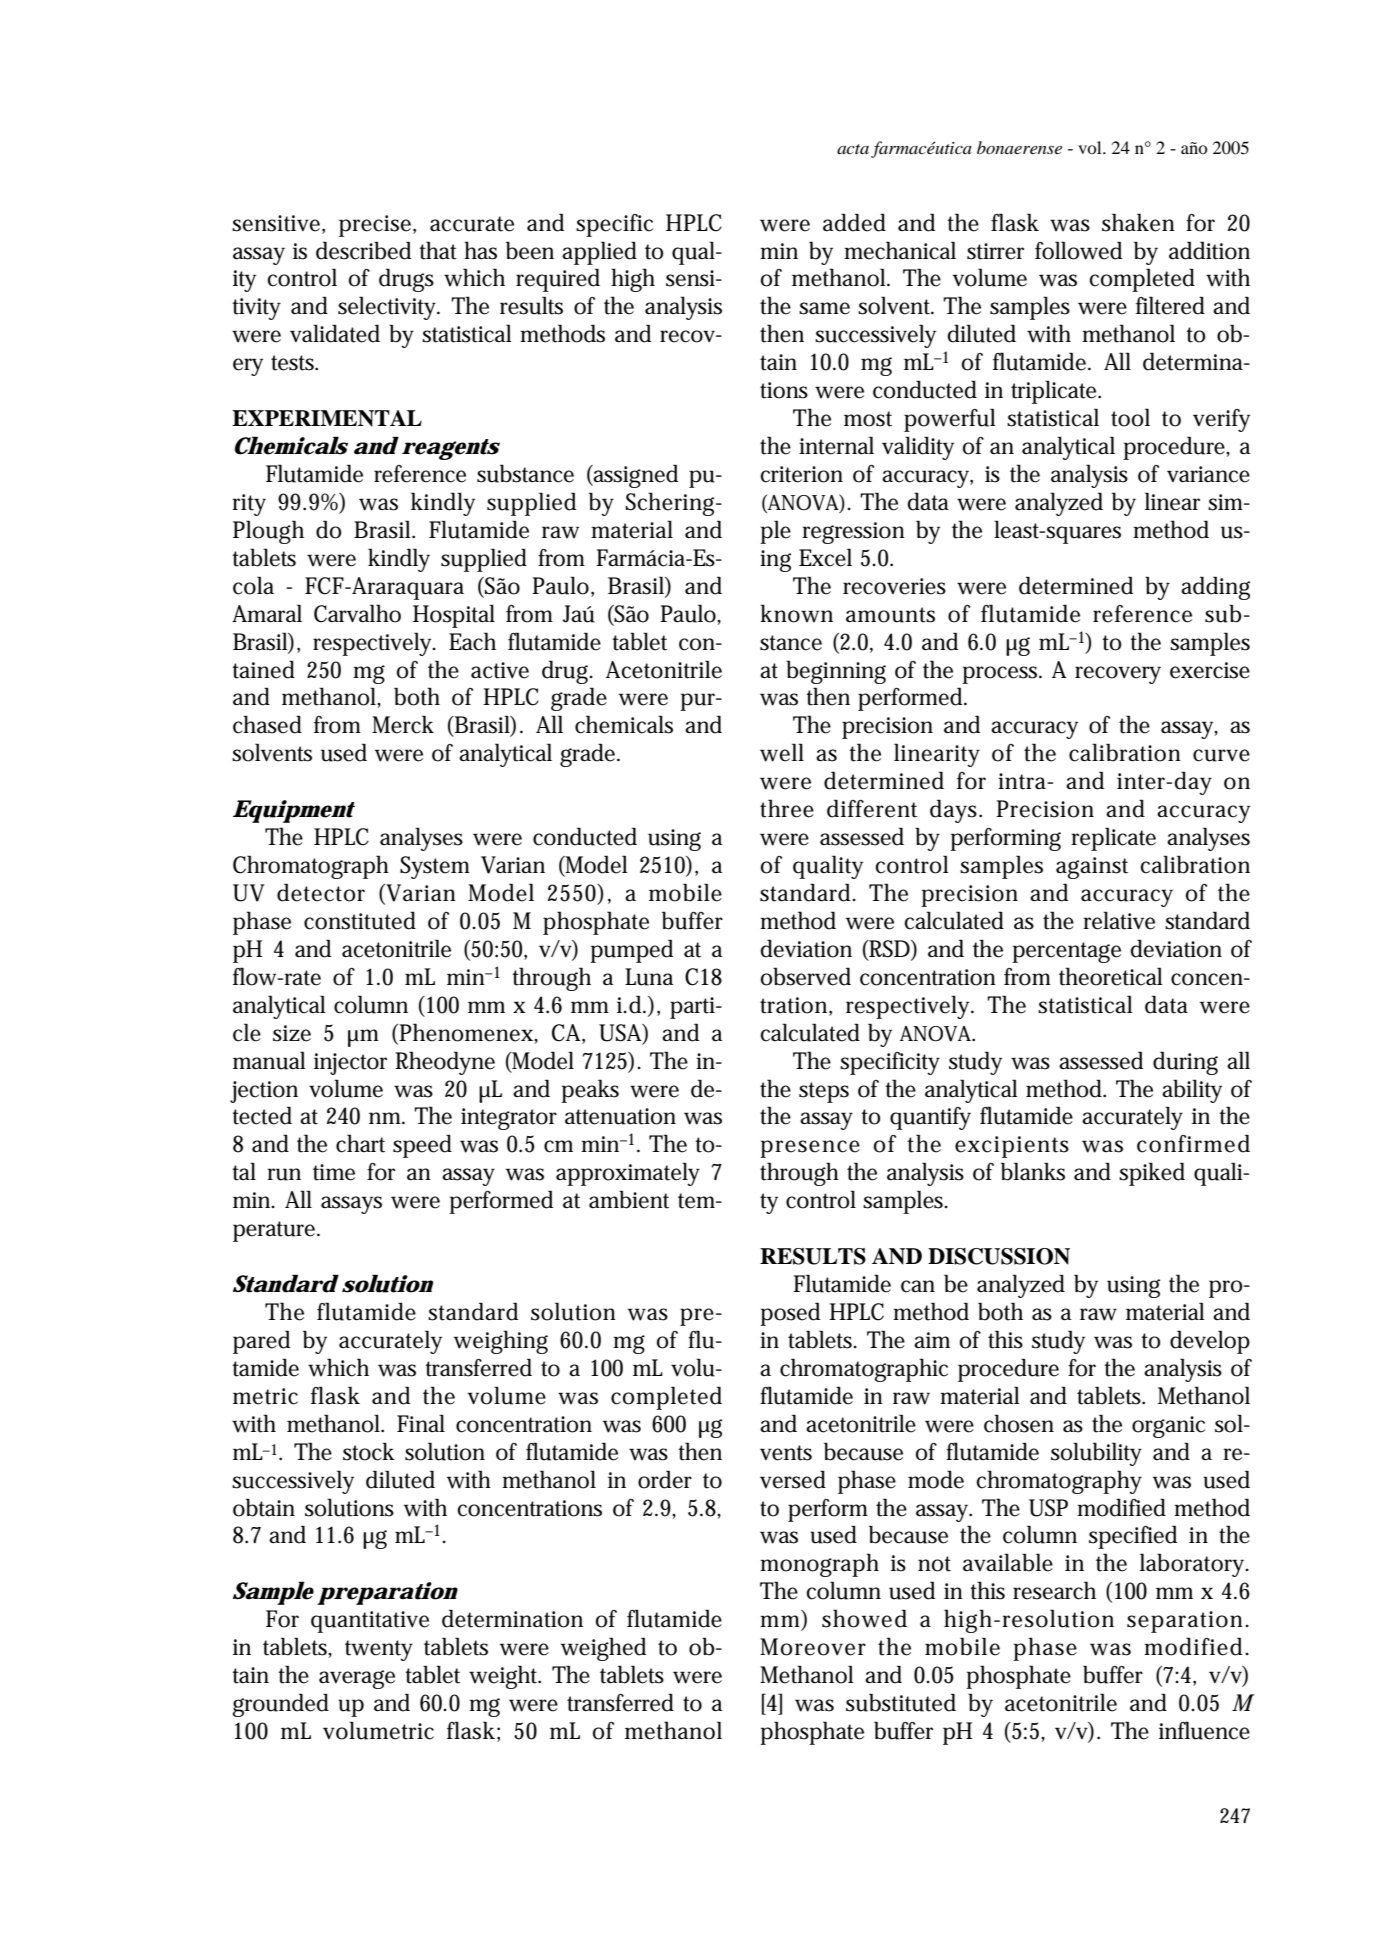  Describe the element at coordinates (360, 920) in the page. I see `constituted` at that location.
